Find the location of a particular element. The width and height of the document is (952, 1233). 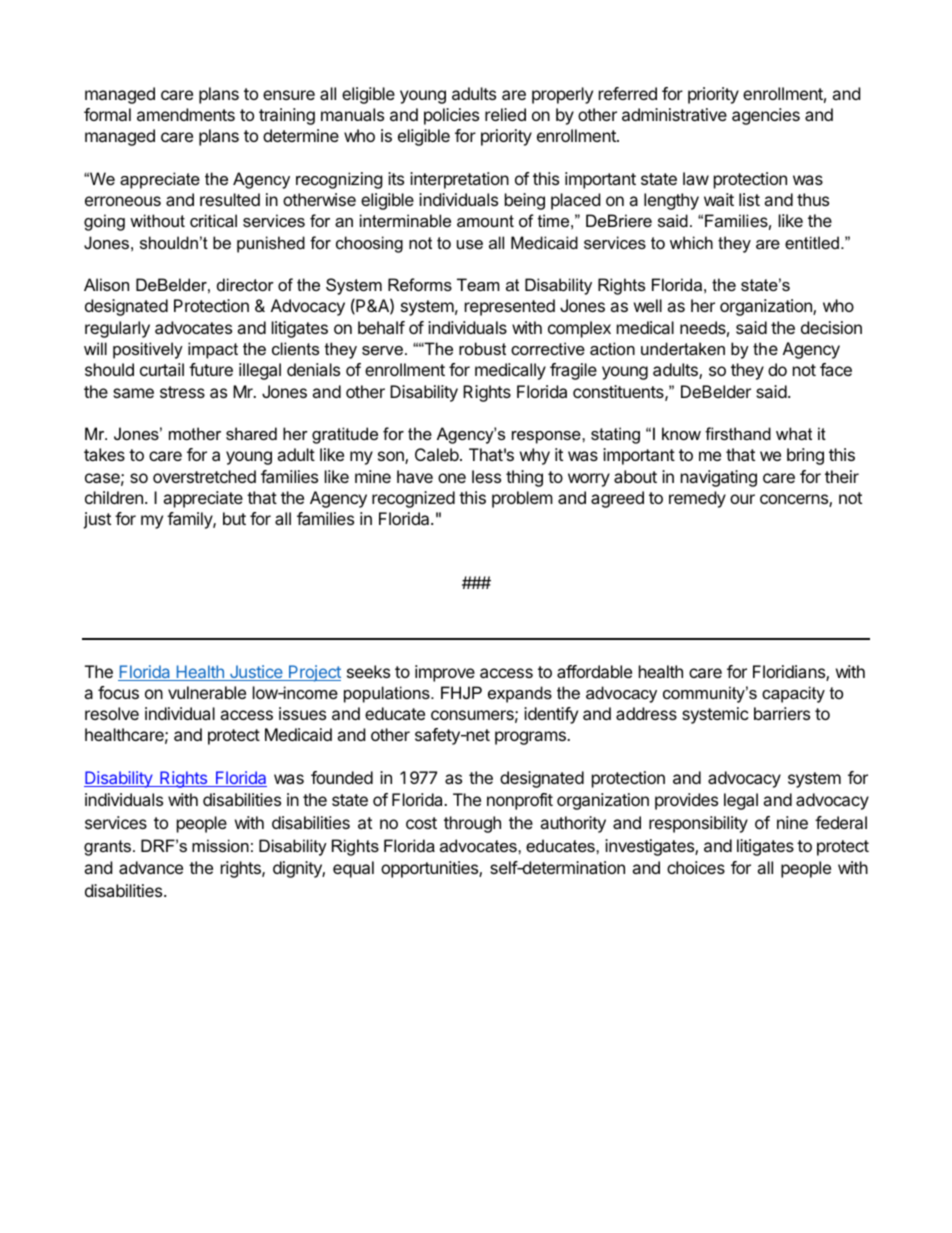

mission is located at coordinates (220, 845).
